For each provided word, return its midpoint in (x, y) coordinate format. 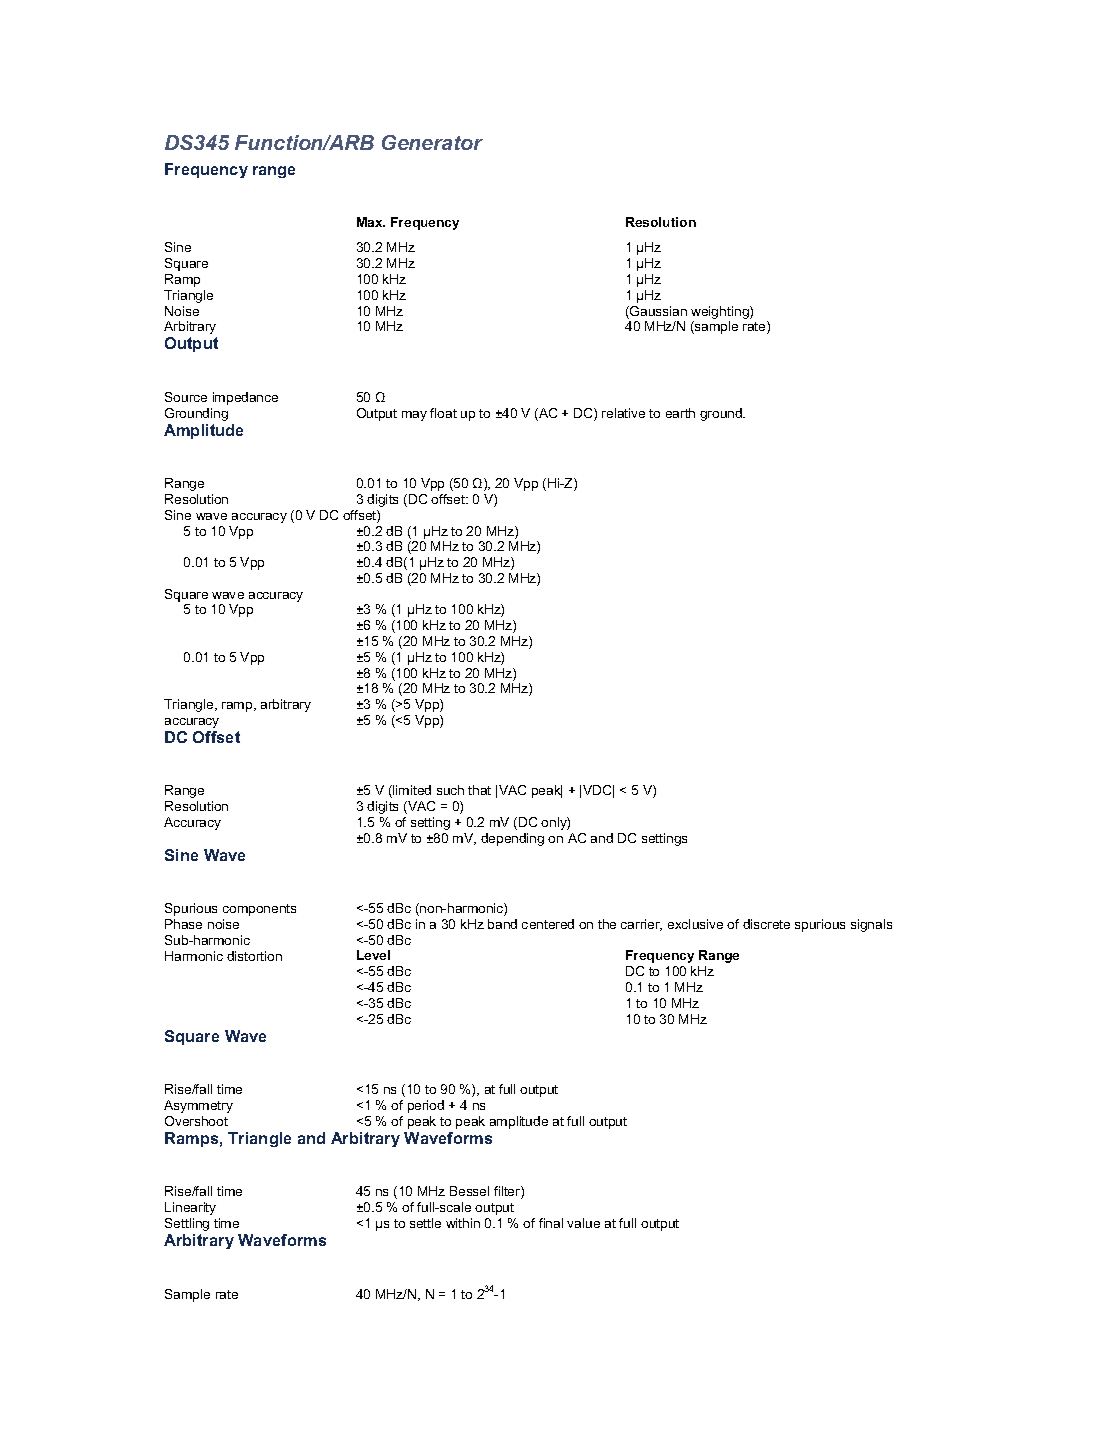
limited (411, 791)
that (479, 790)
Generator (432, 142)
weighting (721, 312)
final (551, 1223)
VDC (598, 791)
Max (371, 222)
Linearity (190, 1208)
